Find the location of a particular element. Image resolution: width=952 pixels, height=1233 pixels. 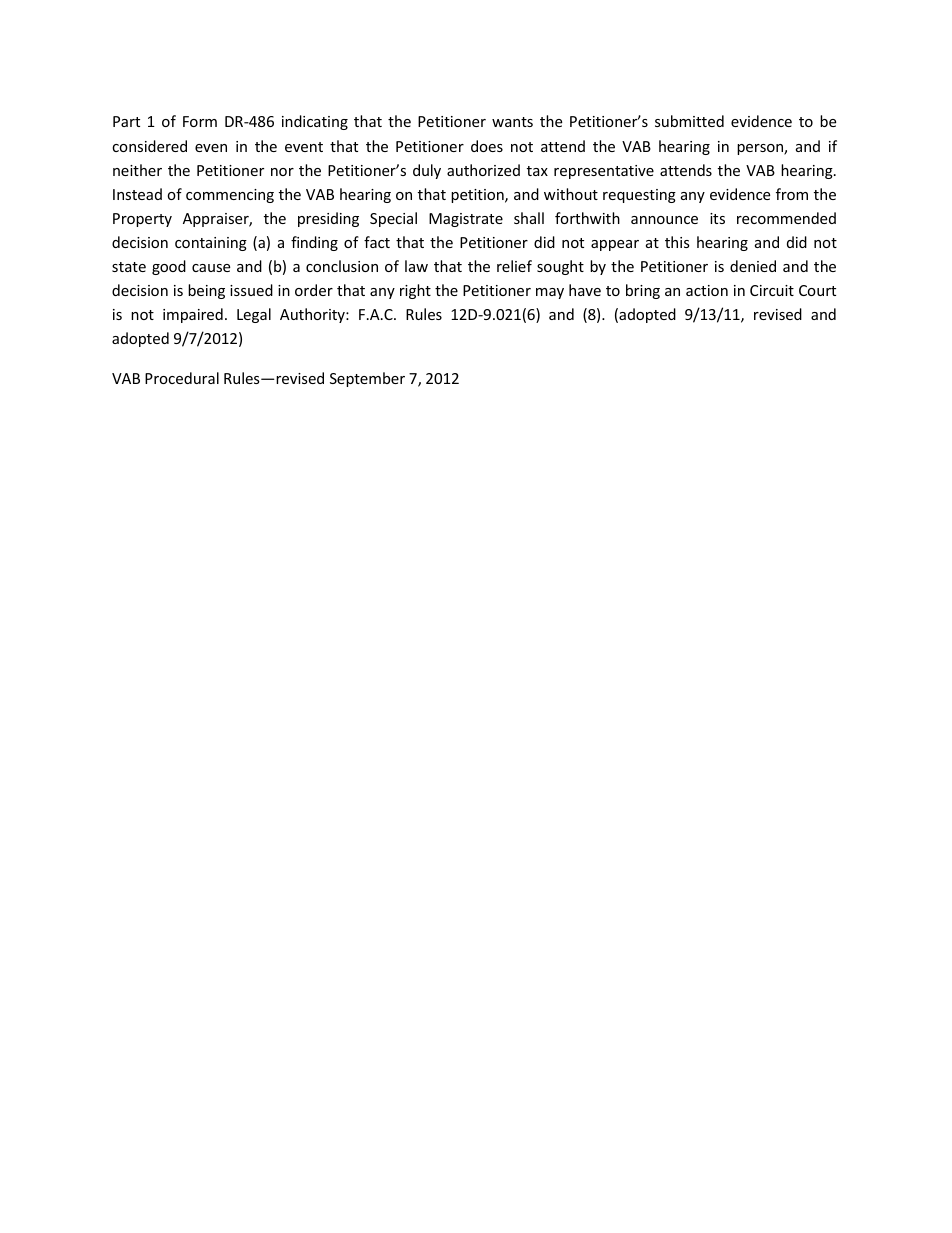

Procedural is located at coordinates (182, 378).
